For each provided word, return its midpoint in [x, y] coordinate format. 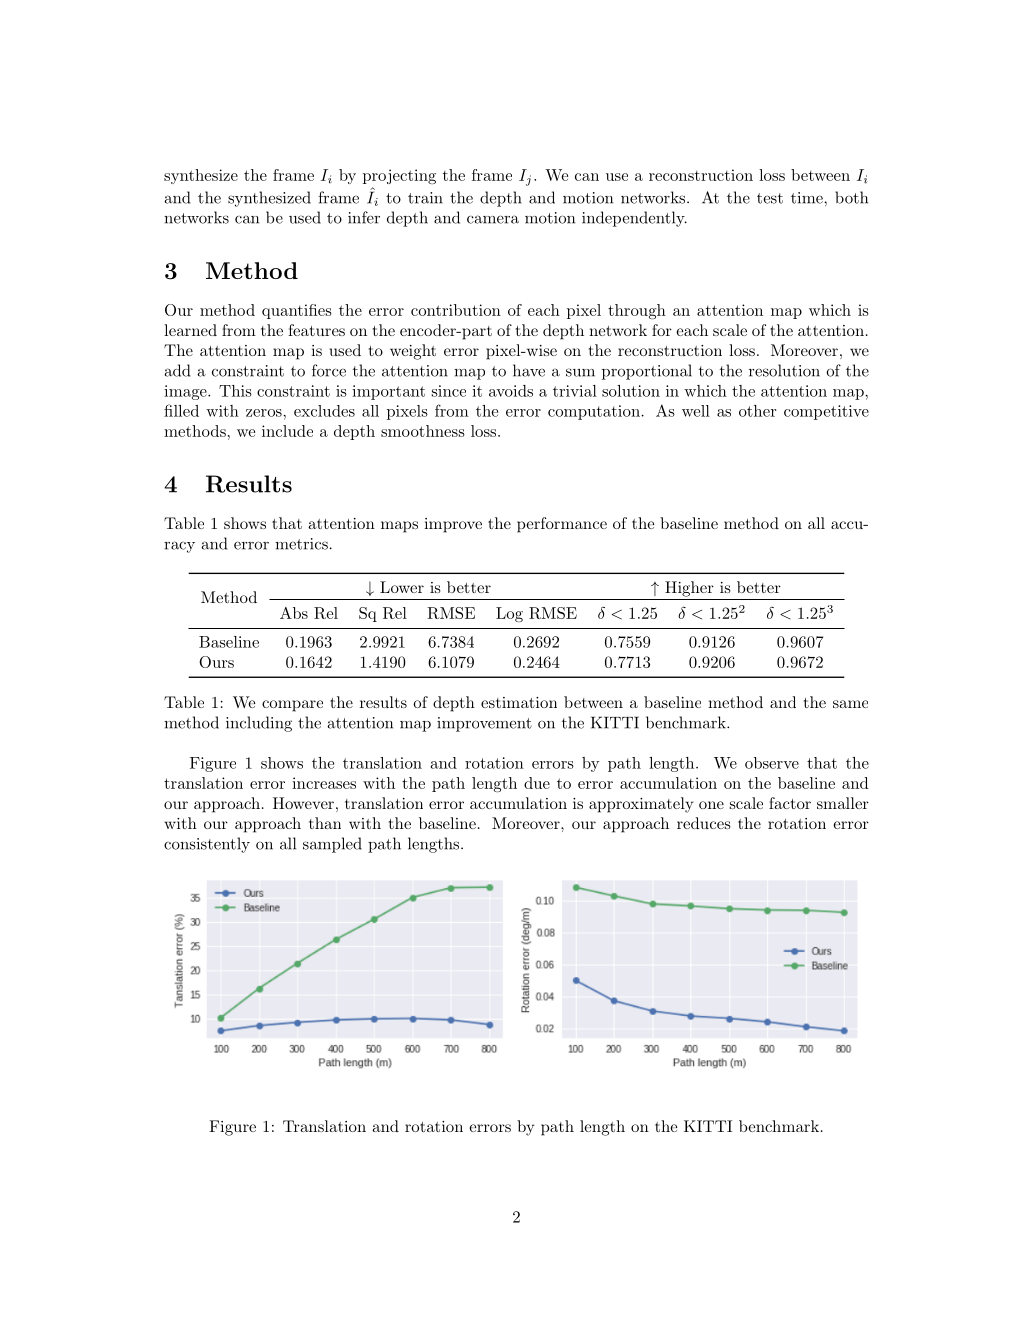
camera [493, 219]
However [303, 803]
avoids [511, 391]
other [757, 411]
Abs [294, 613]
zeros [265, 413]
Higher [689, 589]
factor [790, 803]
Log [509, 614]
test [770, 198]
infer [364, 217]
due [537, 783]
